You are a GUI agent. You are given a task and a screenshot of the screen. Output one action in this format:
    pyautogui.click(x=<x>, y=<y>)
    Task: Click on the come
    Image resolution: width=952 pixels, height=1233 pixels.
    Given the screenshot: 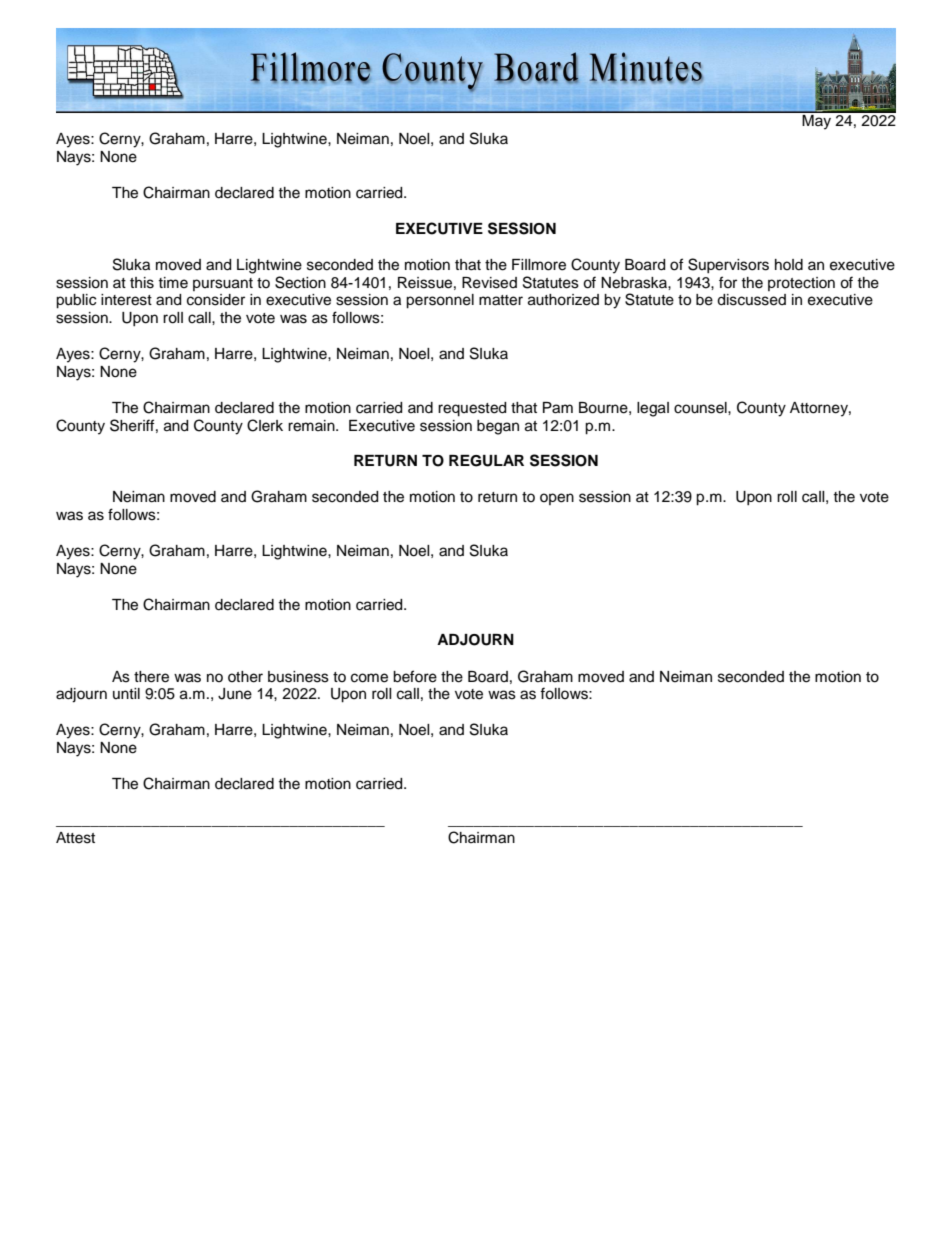 What is the action you would take?
    pyautogui.click(x=369, y=678)
